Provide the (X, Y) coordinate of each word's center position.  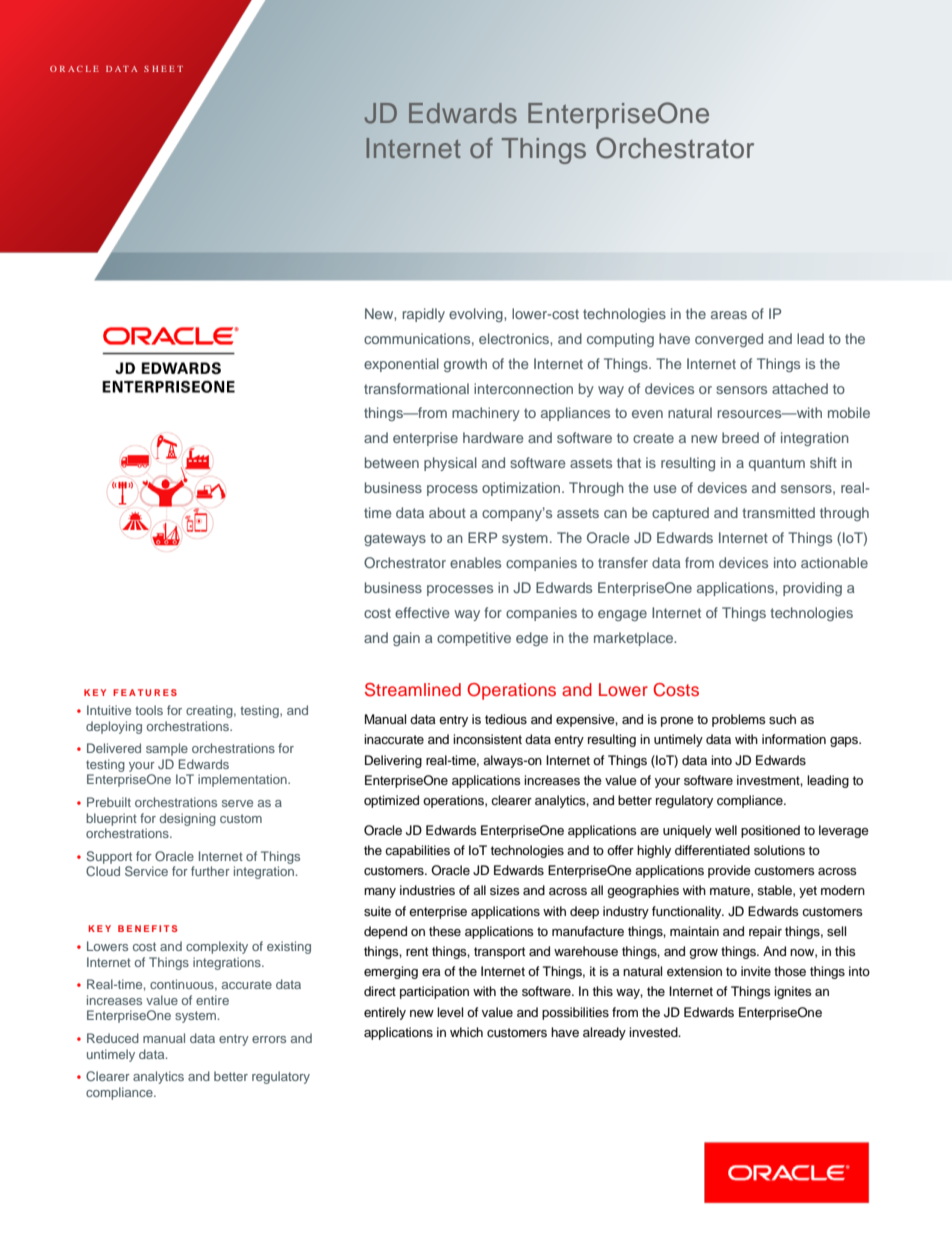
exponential (401, 365)
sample (167, 749)
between (392, 462)
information (794, 739)
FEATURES (145, 692)
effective (422, 612)
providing (812, 589)
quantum (777, 464)
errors (269, 1039)
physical (450, 464)
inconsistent (487, 739)
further (210, 871)
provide (729, 871)
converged (729, 340)
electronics (515, 338)
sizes (505, 890)
